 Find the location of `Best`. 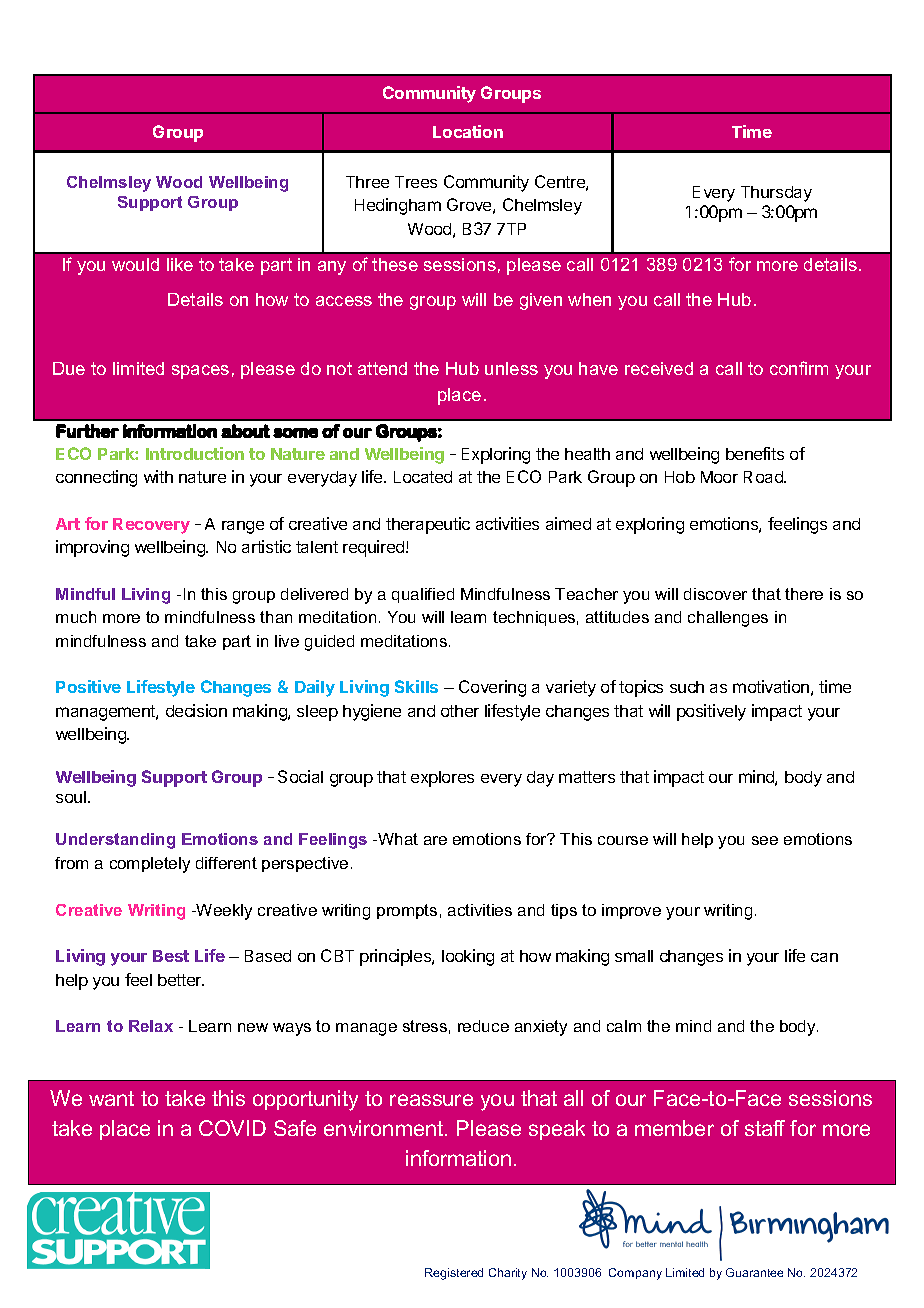

Best is located at coordinates (171, 956).
